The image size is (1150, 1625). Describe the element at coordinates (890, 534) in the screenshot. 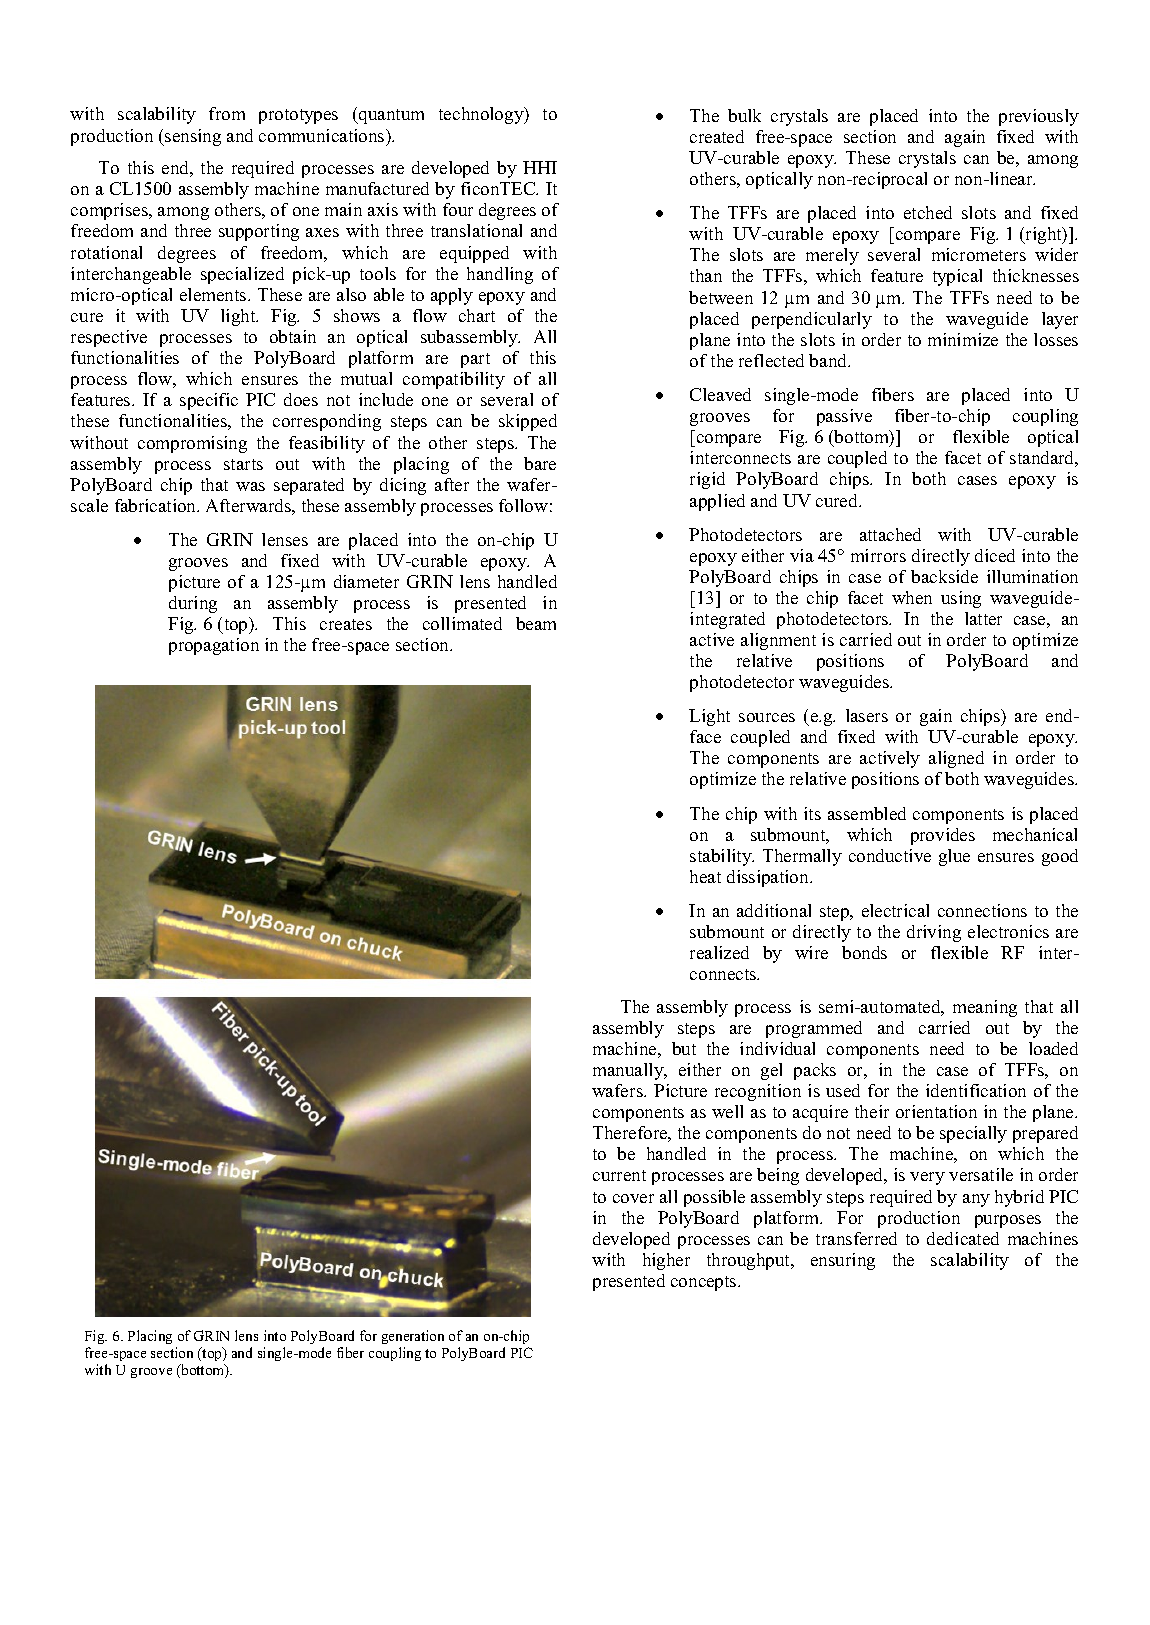

I see `attached` at that location.
